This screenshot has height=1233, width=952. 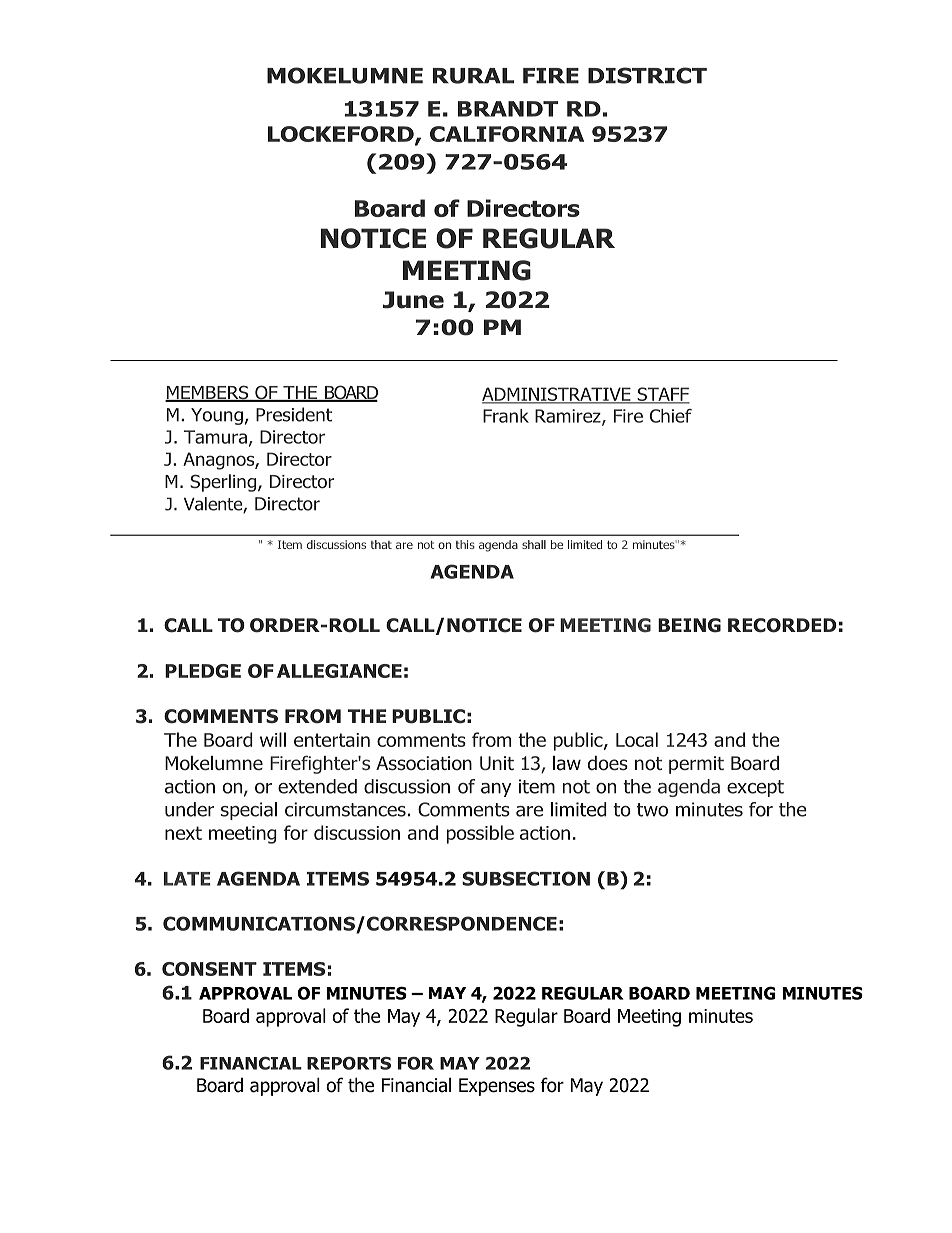 What do you see at coordinates (474, 76) in the screenshot?
I see `RURAL` at bounding box center [474, 76].
